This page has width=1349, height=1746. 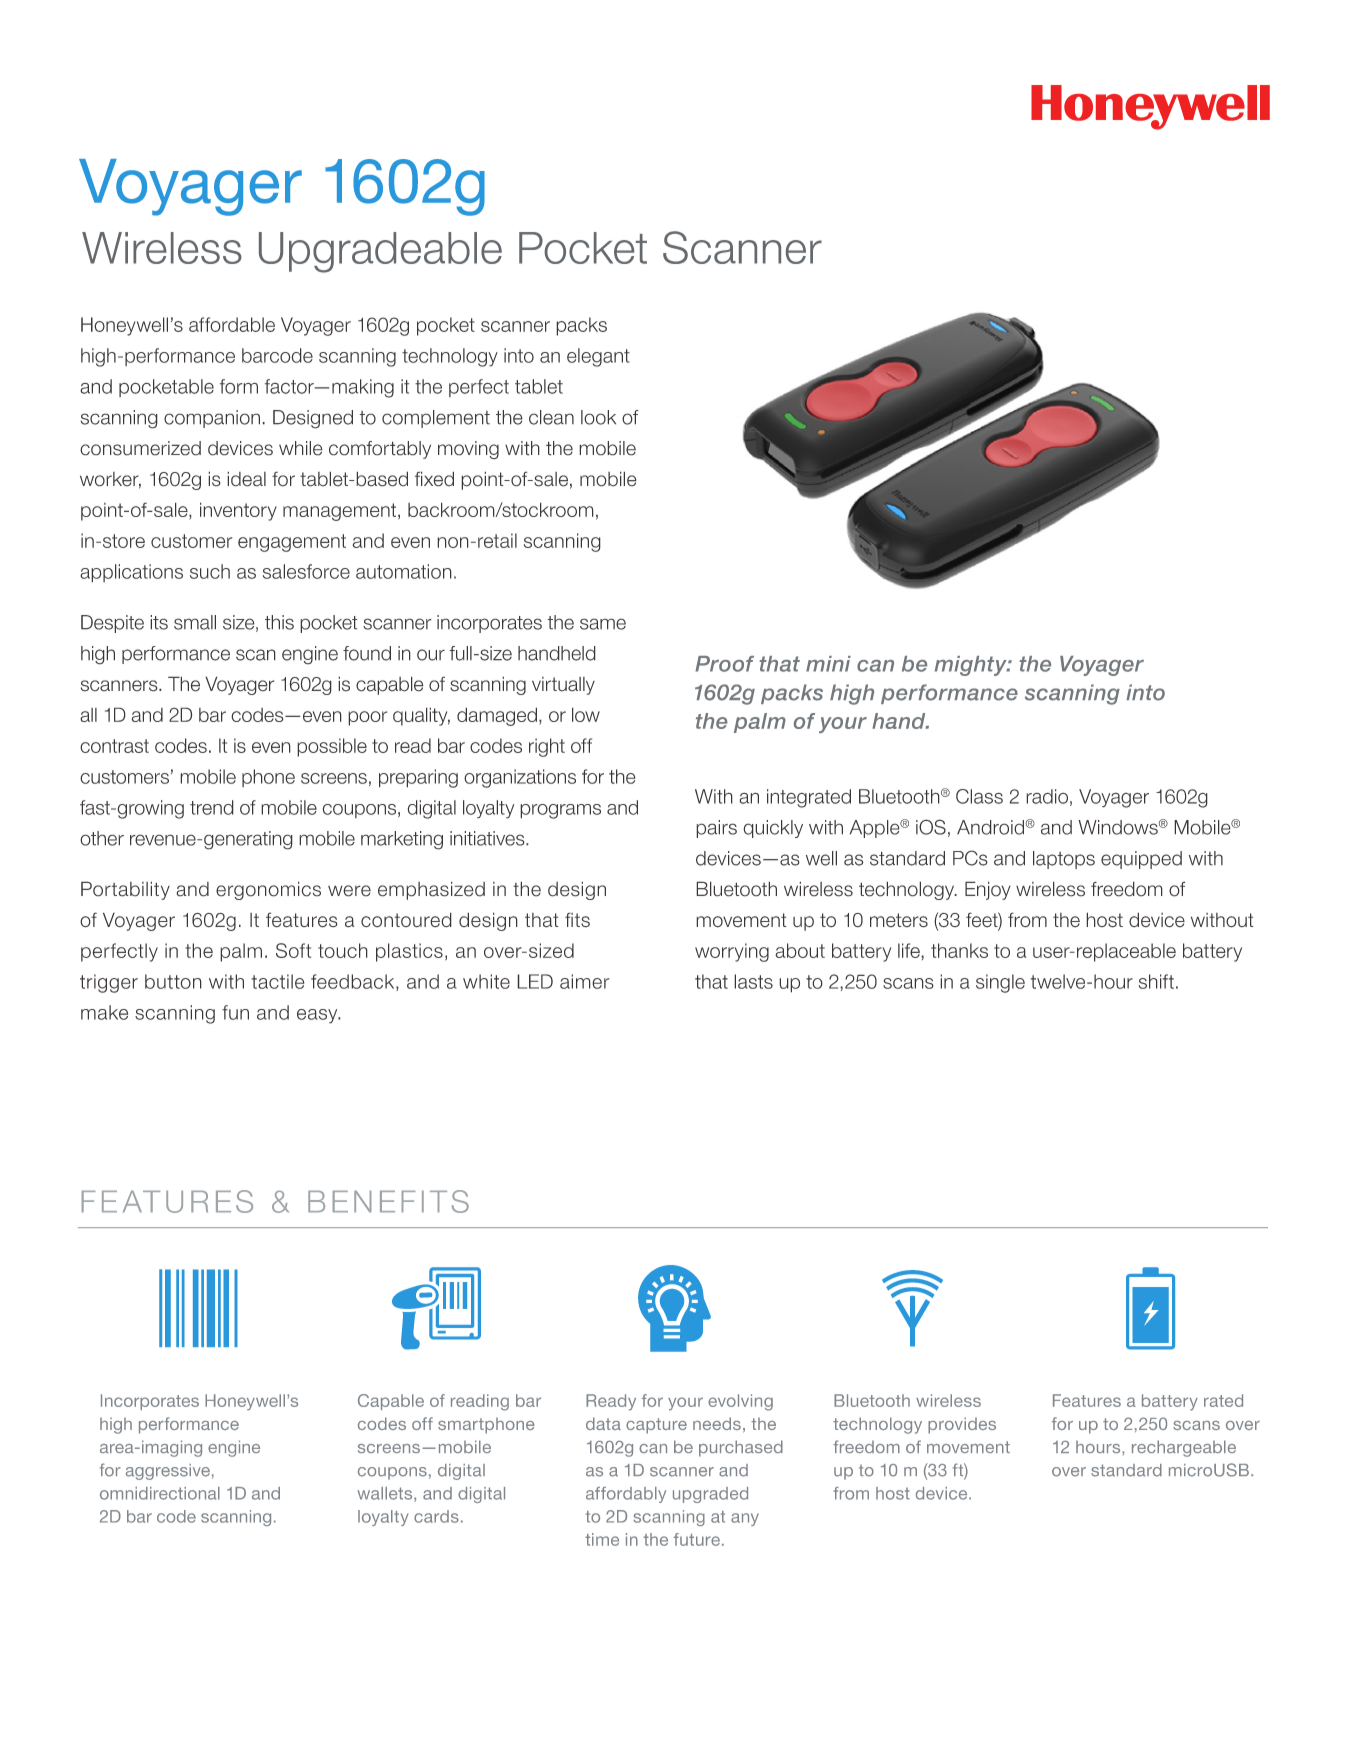 I want to click on elegant, so click(x=598, y=357).
